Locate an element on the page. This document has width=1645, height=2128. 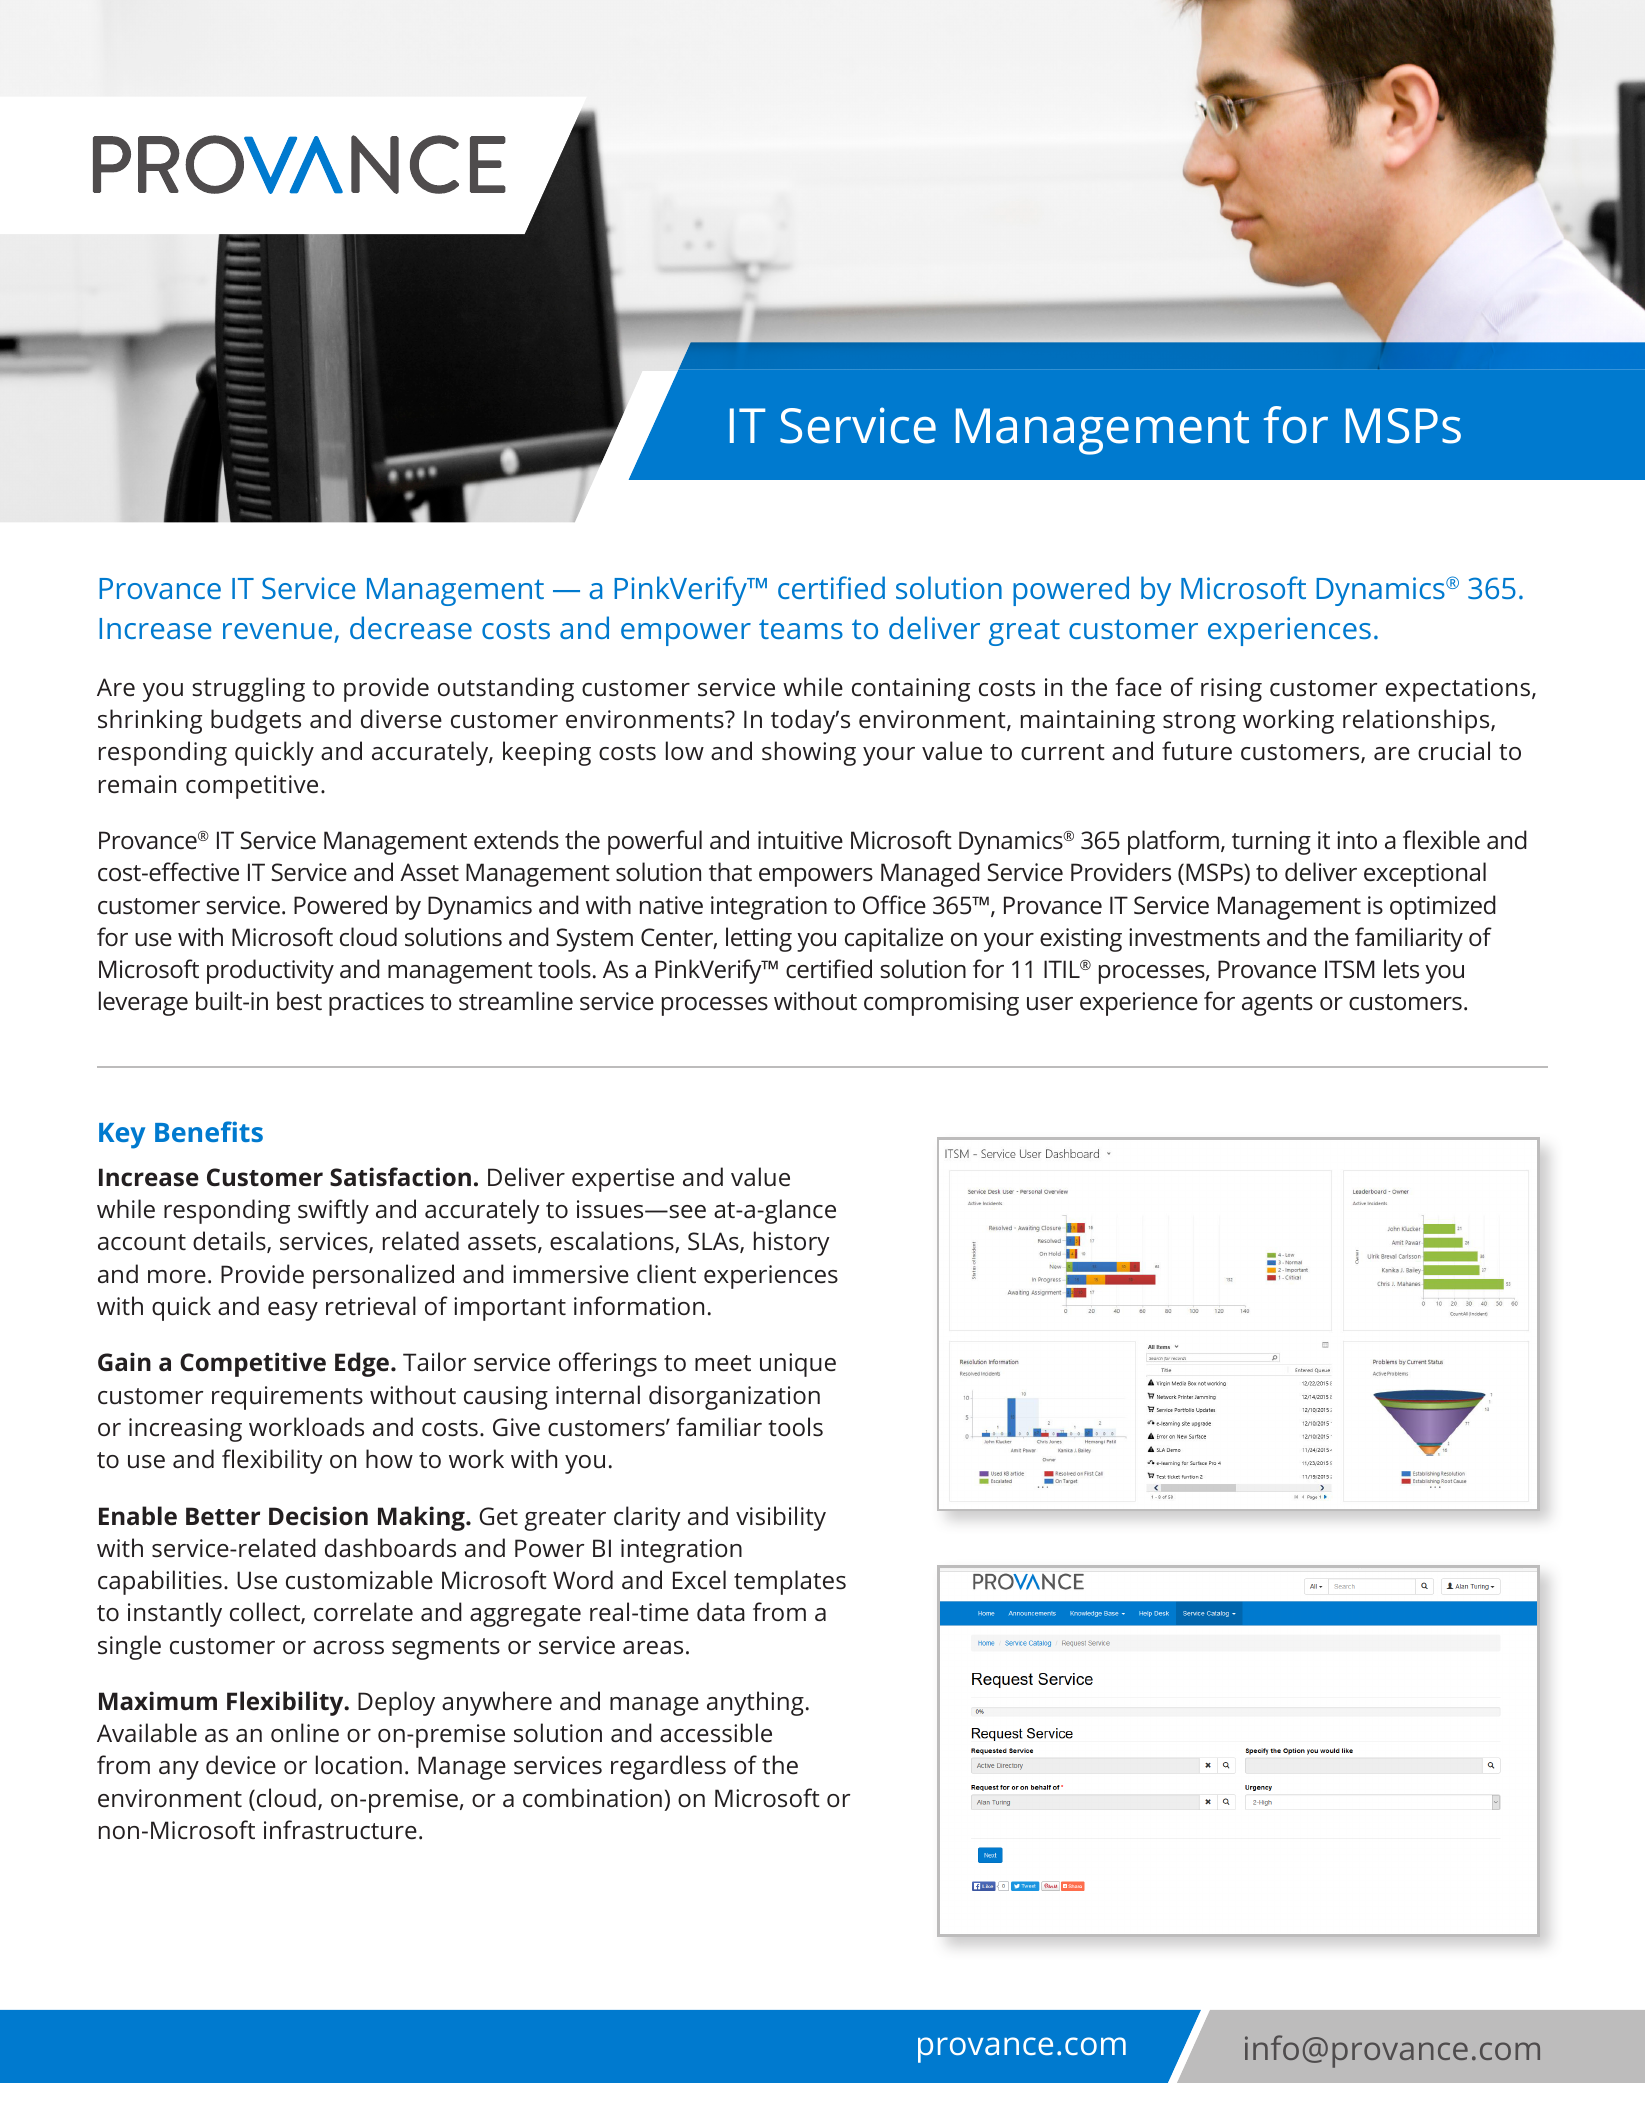
expertise is located at coordinates (623, 1180).
